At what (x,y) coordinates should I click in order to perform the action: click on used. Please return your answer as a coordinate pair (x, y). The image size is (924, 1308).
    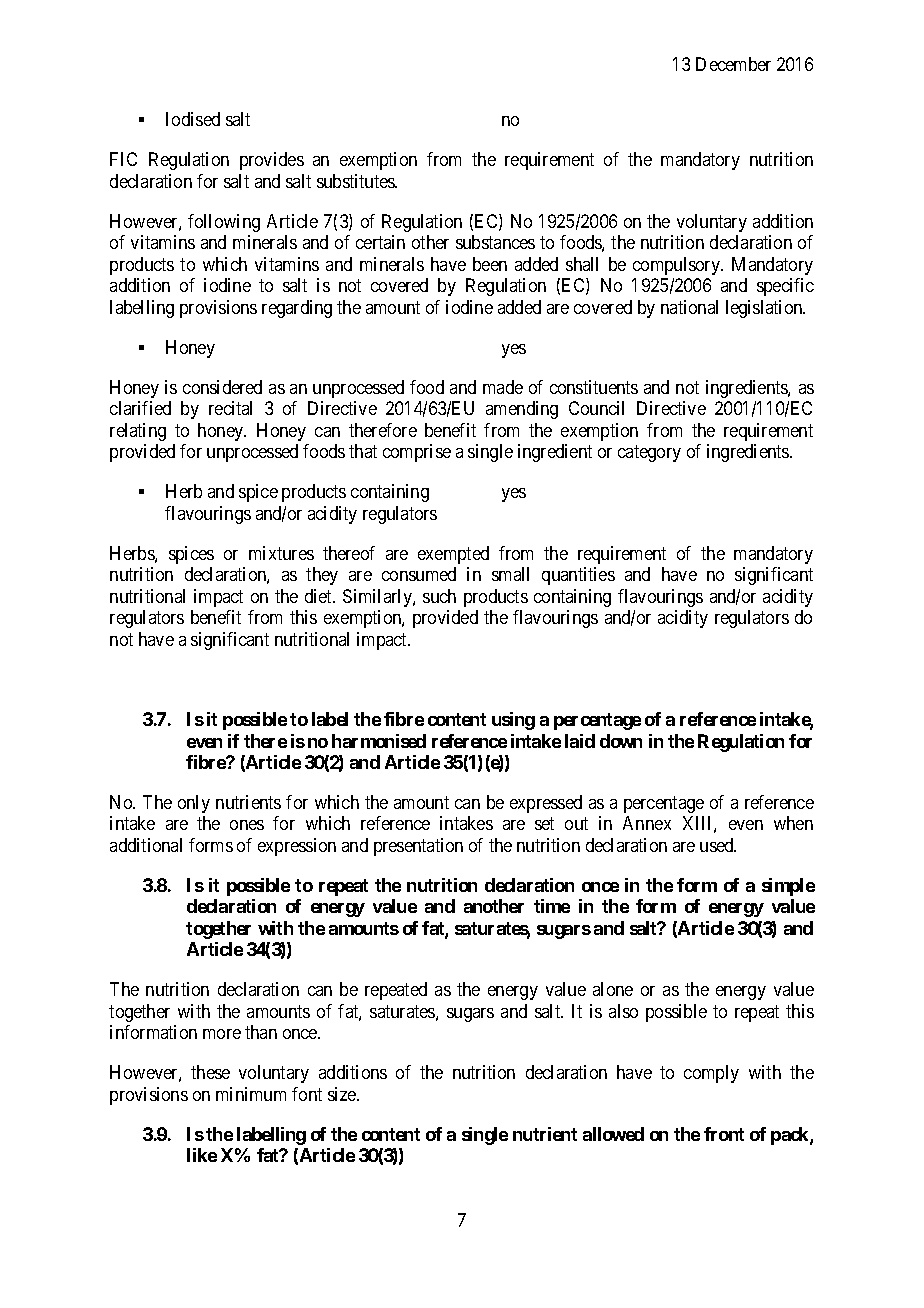
    Looking at the image, I should click on (718, 845).
